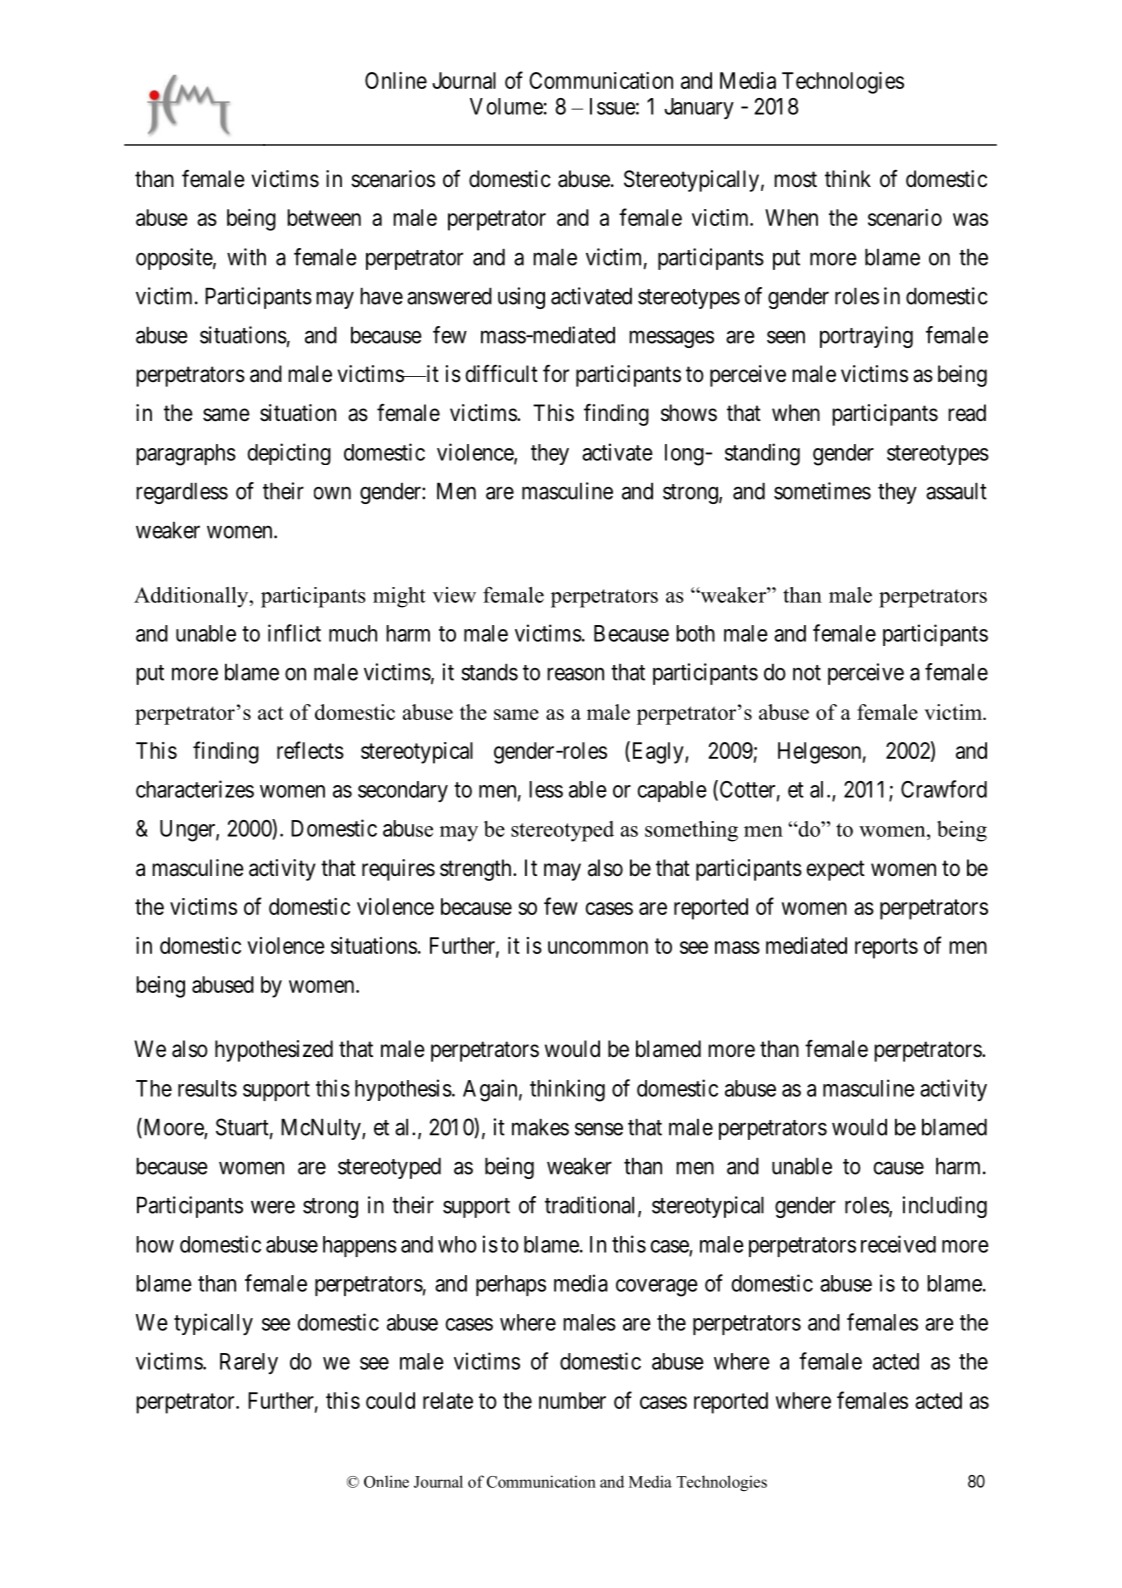 This screenshot has width=1122, height=1588. I want to click on between, so click(324, 217).
